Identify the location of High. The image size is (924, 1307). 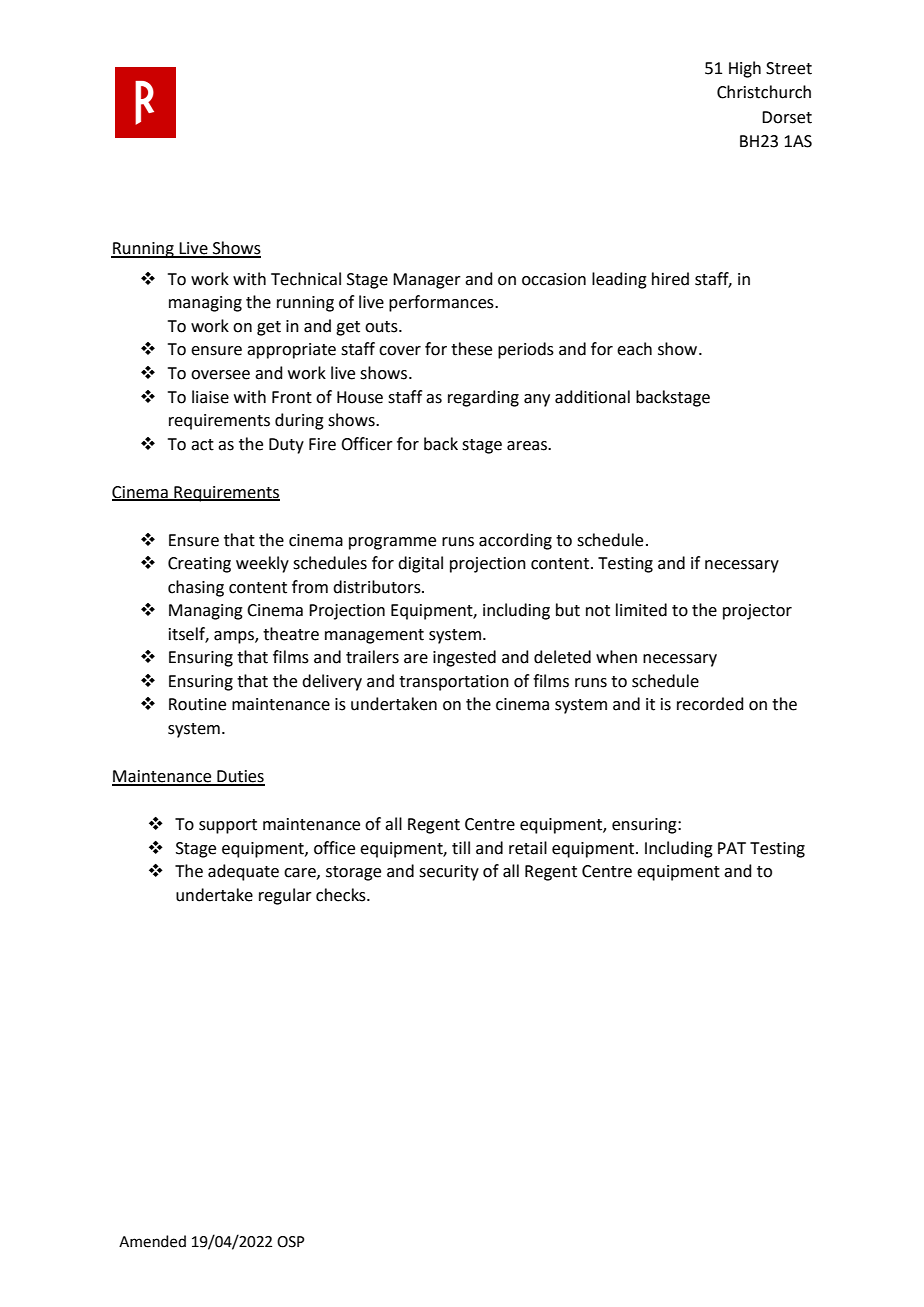
(745, 69).
